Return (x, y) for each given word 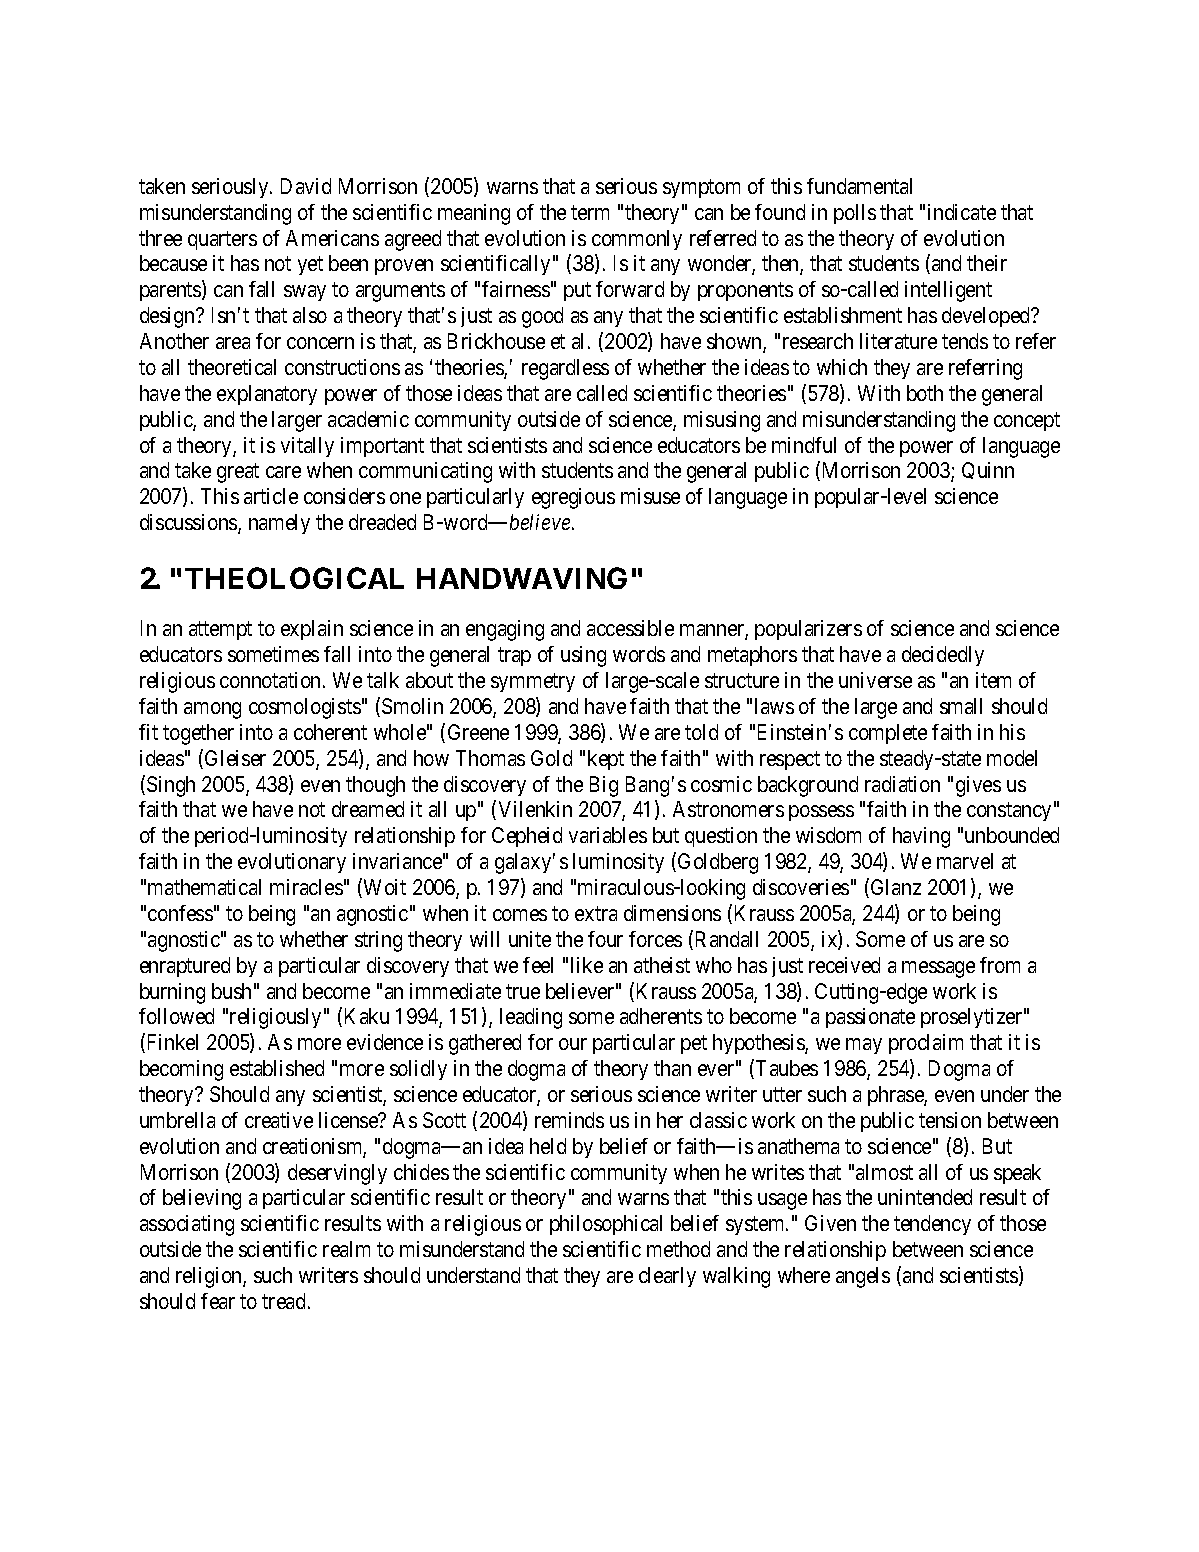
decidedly (943, 656)
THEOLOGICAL (294, 578)
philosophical (606, 1225)
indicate (962, 212)
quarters (222, 240)
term (590, 212)
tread (283, 1301)
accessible (630, 628)
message (938, 969)
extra (596, 913)
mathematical (204, 887)
